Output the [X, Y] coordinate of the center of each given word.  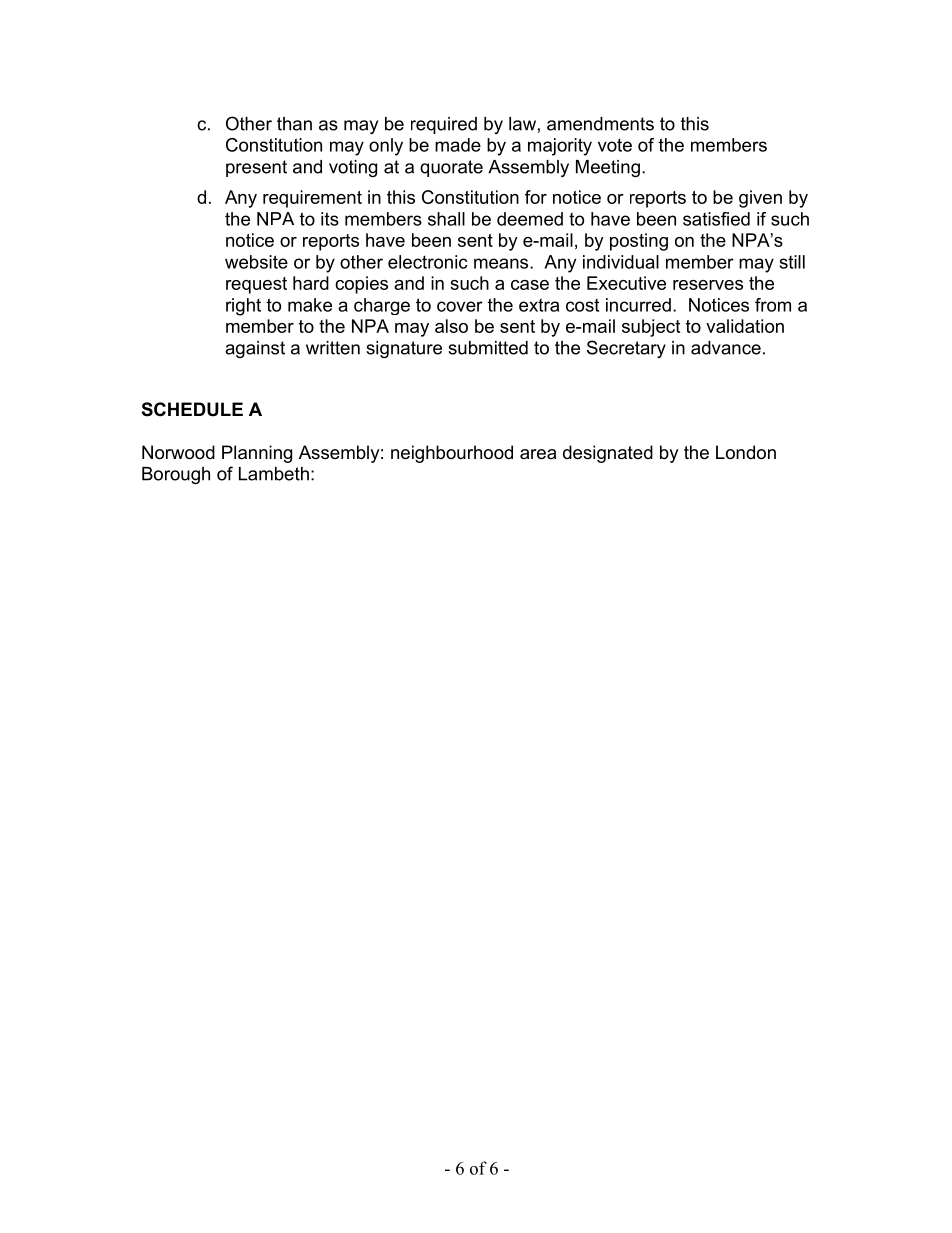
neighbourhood [452, 454]
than [294, 124]
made [458, 145]
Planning [257, 454]
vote [615, 145]
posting [639, 242]
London [746, 452]
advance [726, 348]
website [256, 262]
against [255, 349]
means [502, 263]
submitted [488, 348]
